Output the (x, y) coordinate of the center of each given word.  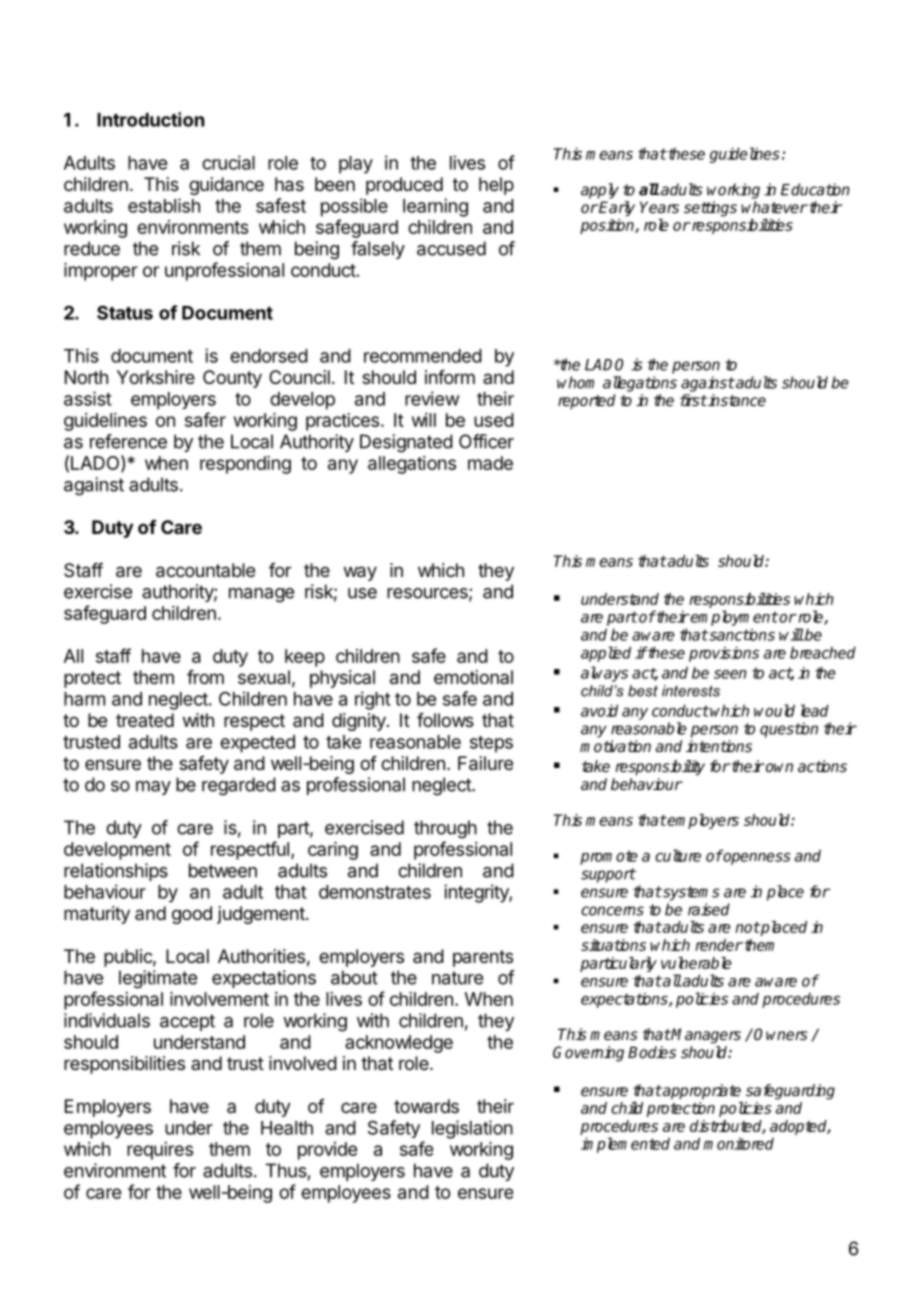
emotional (473, 677)
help (496, 186)
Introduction (150, 119)
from (205, 677)
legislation (472, 1129)
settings (710, 209)
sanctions (741, 634)
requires (160, 1151)
